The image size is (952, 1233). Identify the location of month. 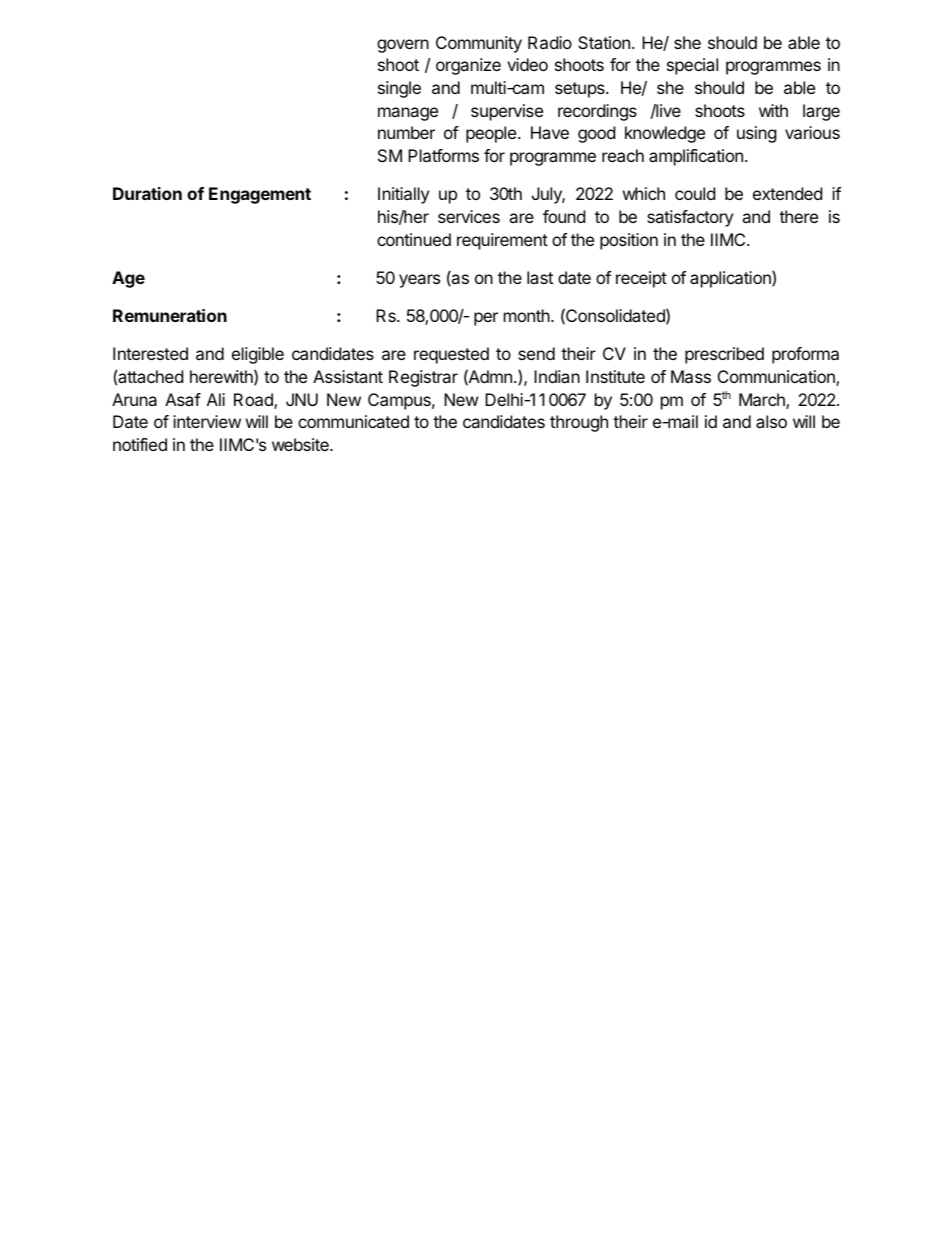
(527, 315).
